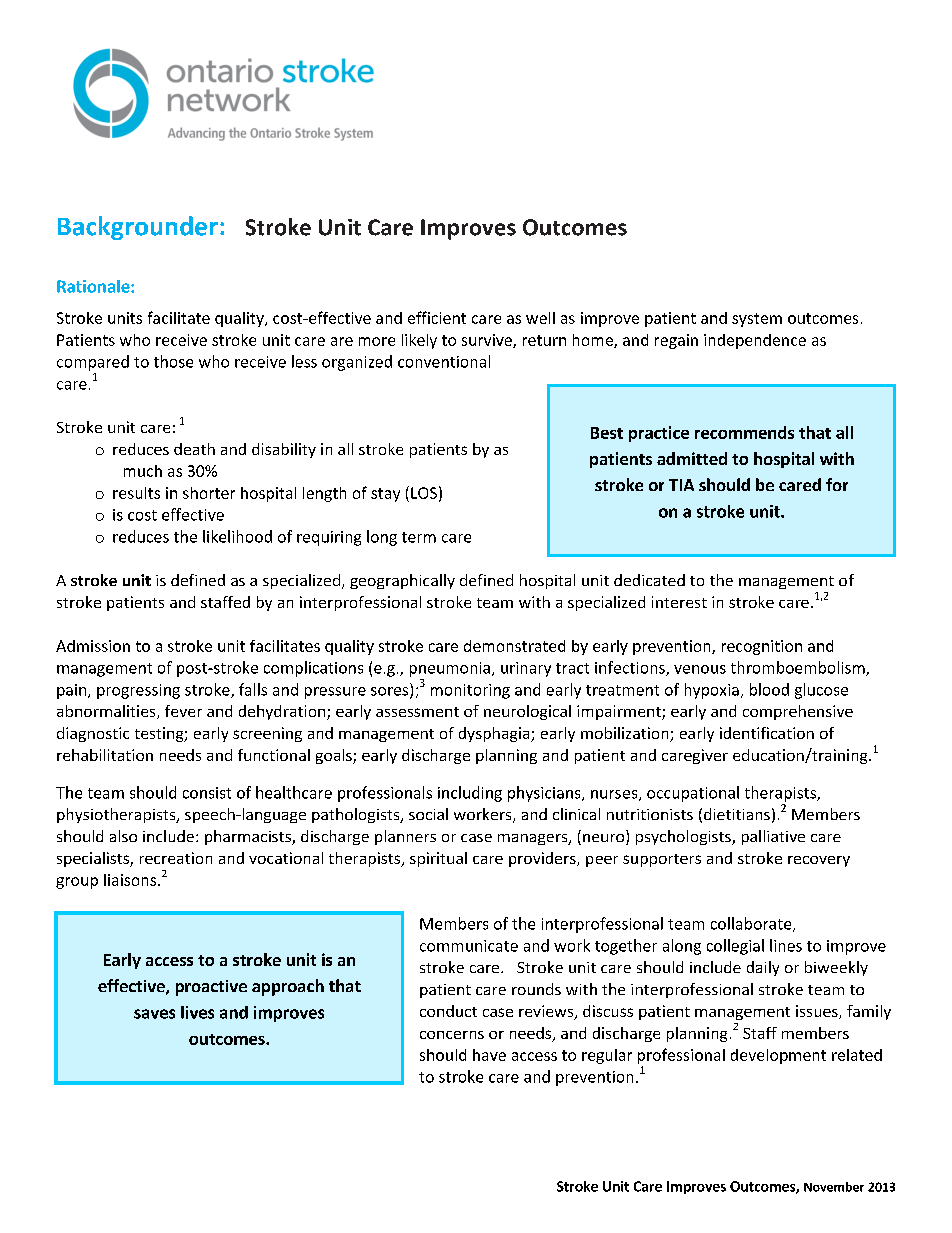 The image size is (952, 1233). Describe the element at coordinates (154, 1014) in the page. I see `saves` at that location.
